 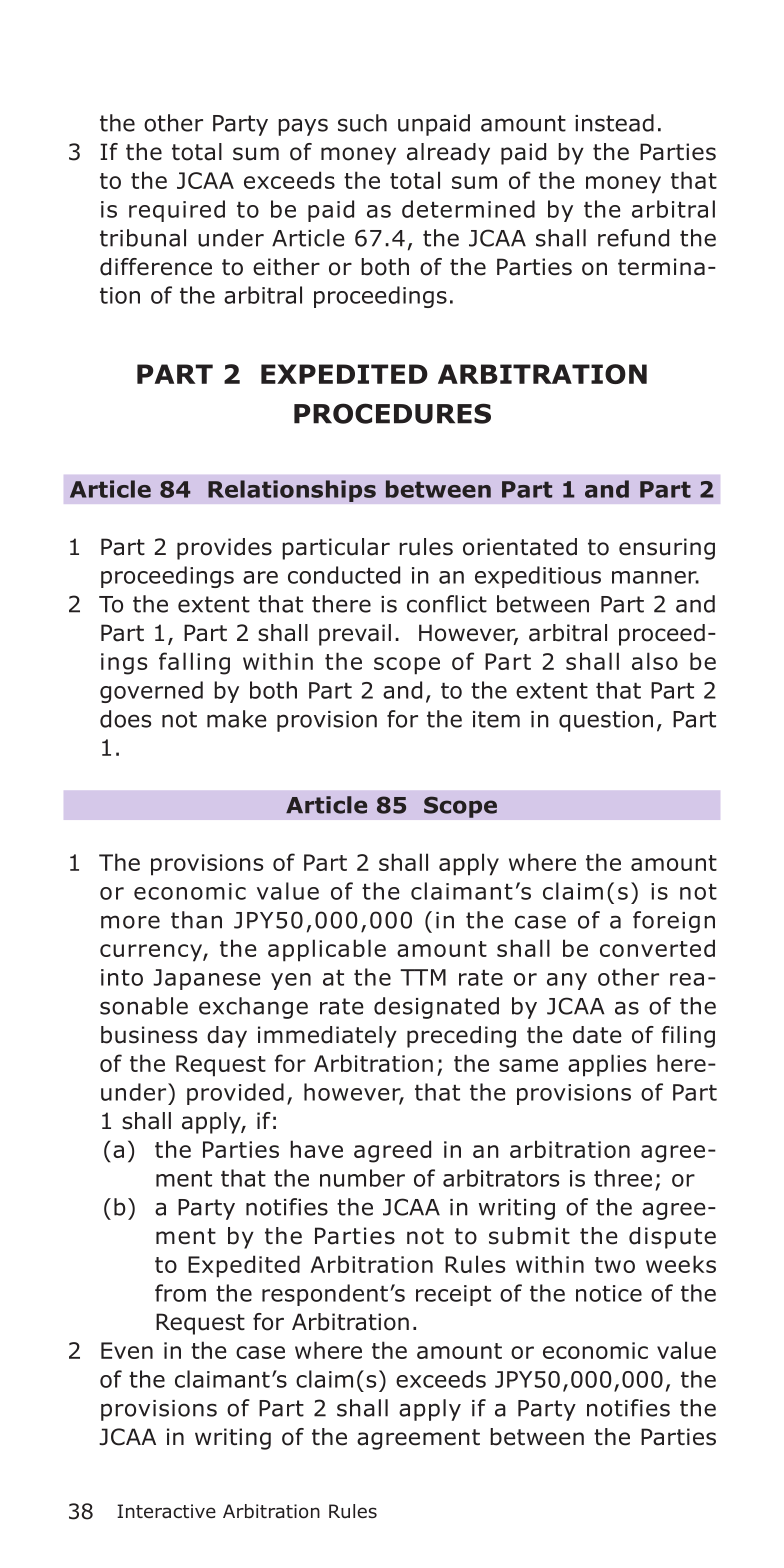 What do you see at coordinates (496, 719) in the image?
I see `item` at bounding box center [496, 719].
